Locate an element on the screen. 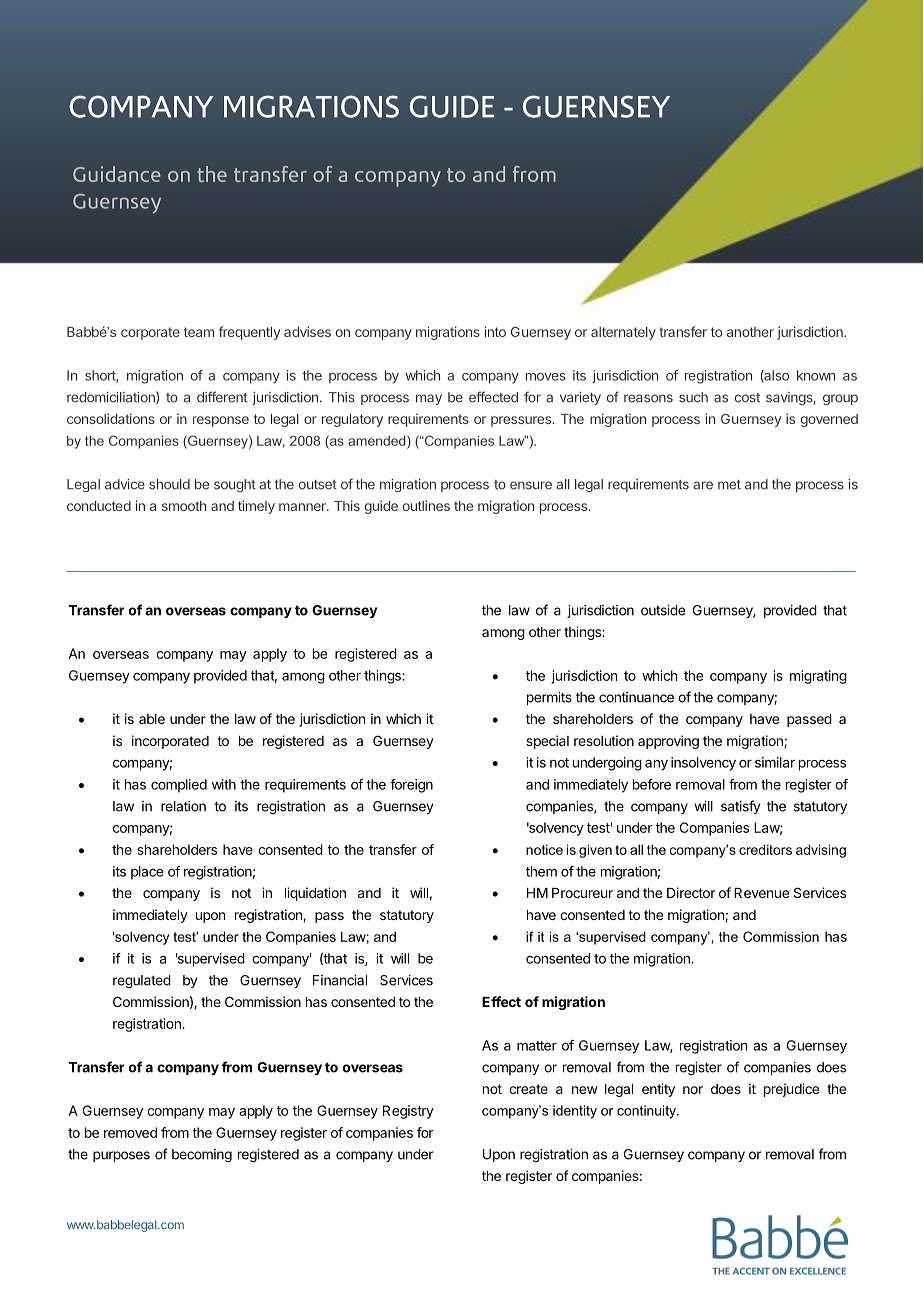  team is located at coordinates (199, 332).
